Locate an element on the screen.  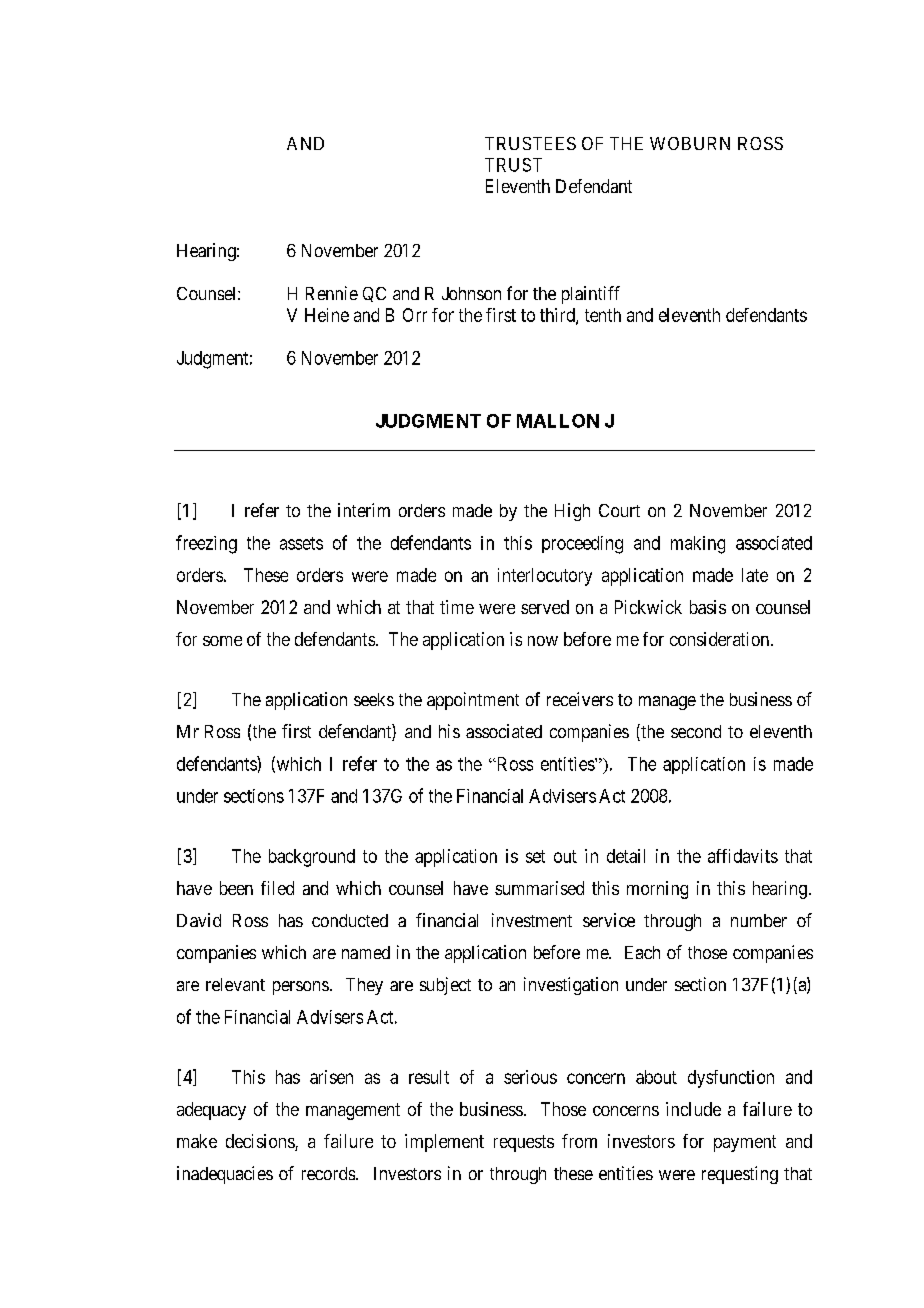
decisions is located at coordinates (261, 1142).
